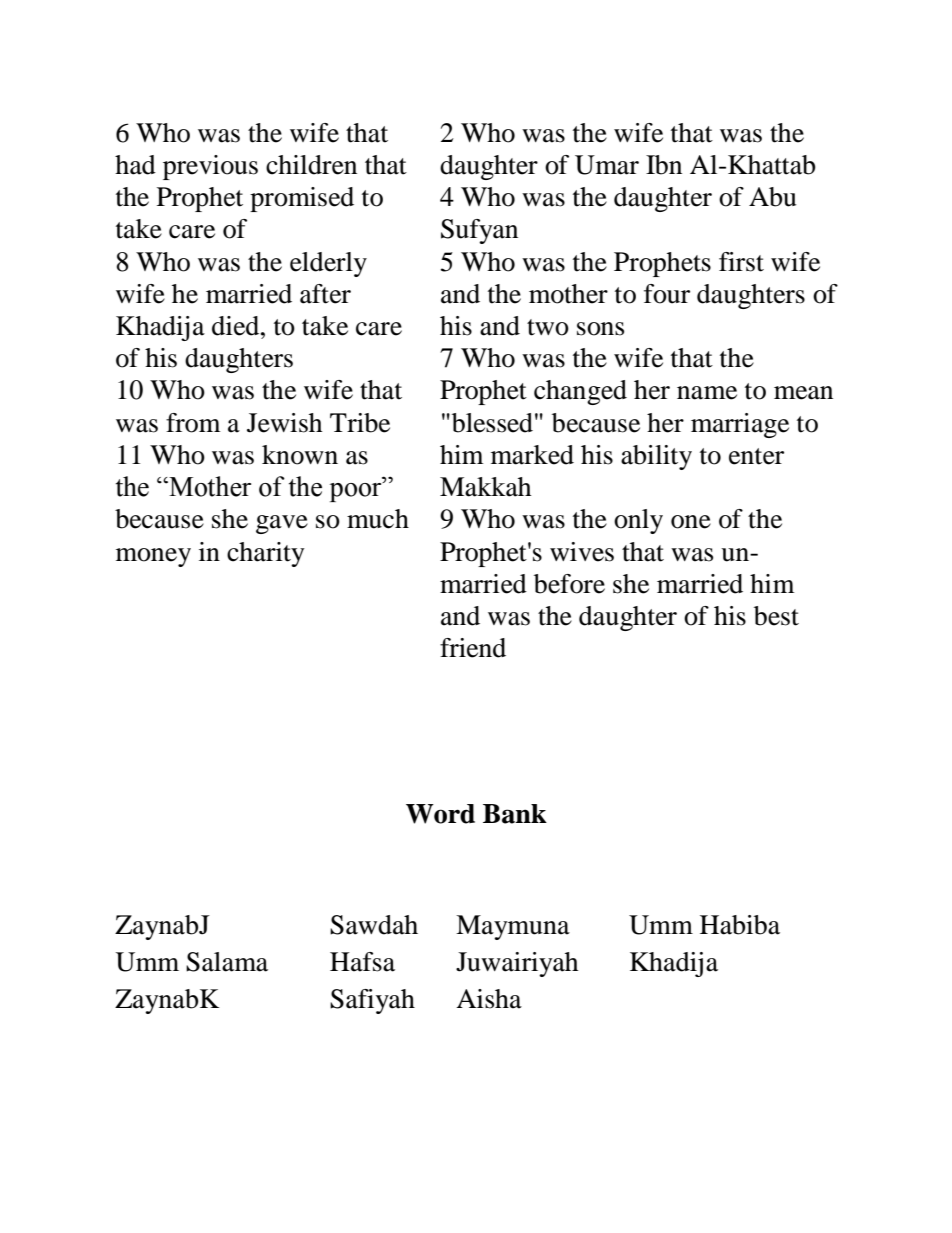 Image resolution: width=952 pixels, height=1233 pixels. I want to click on Bank, so click(515, 814).
